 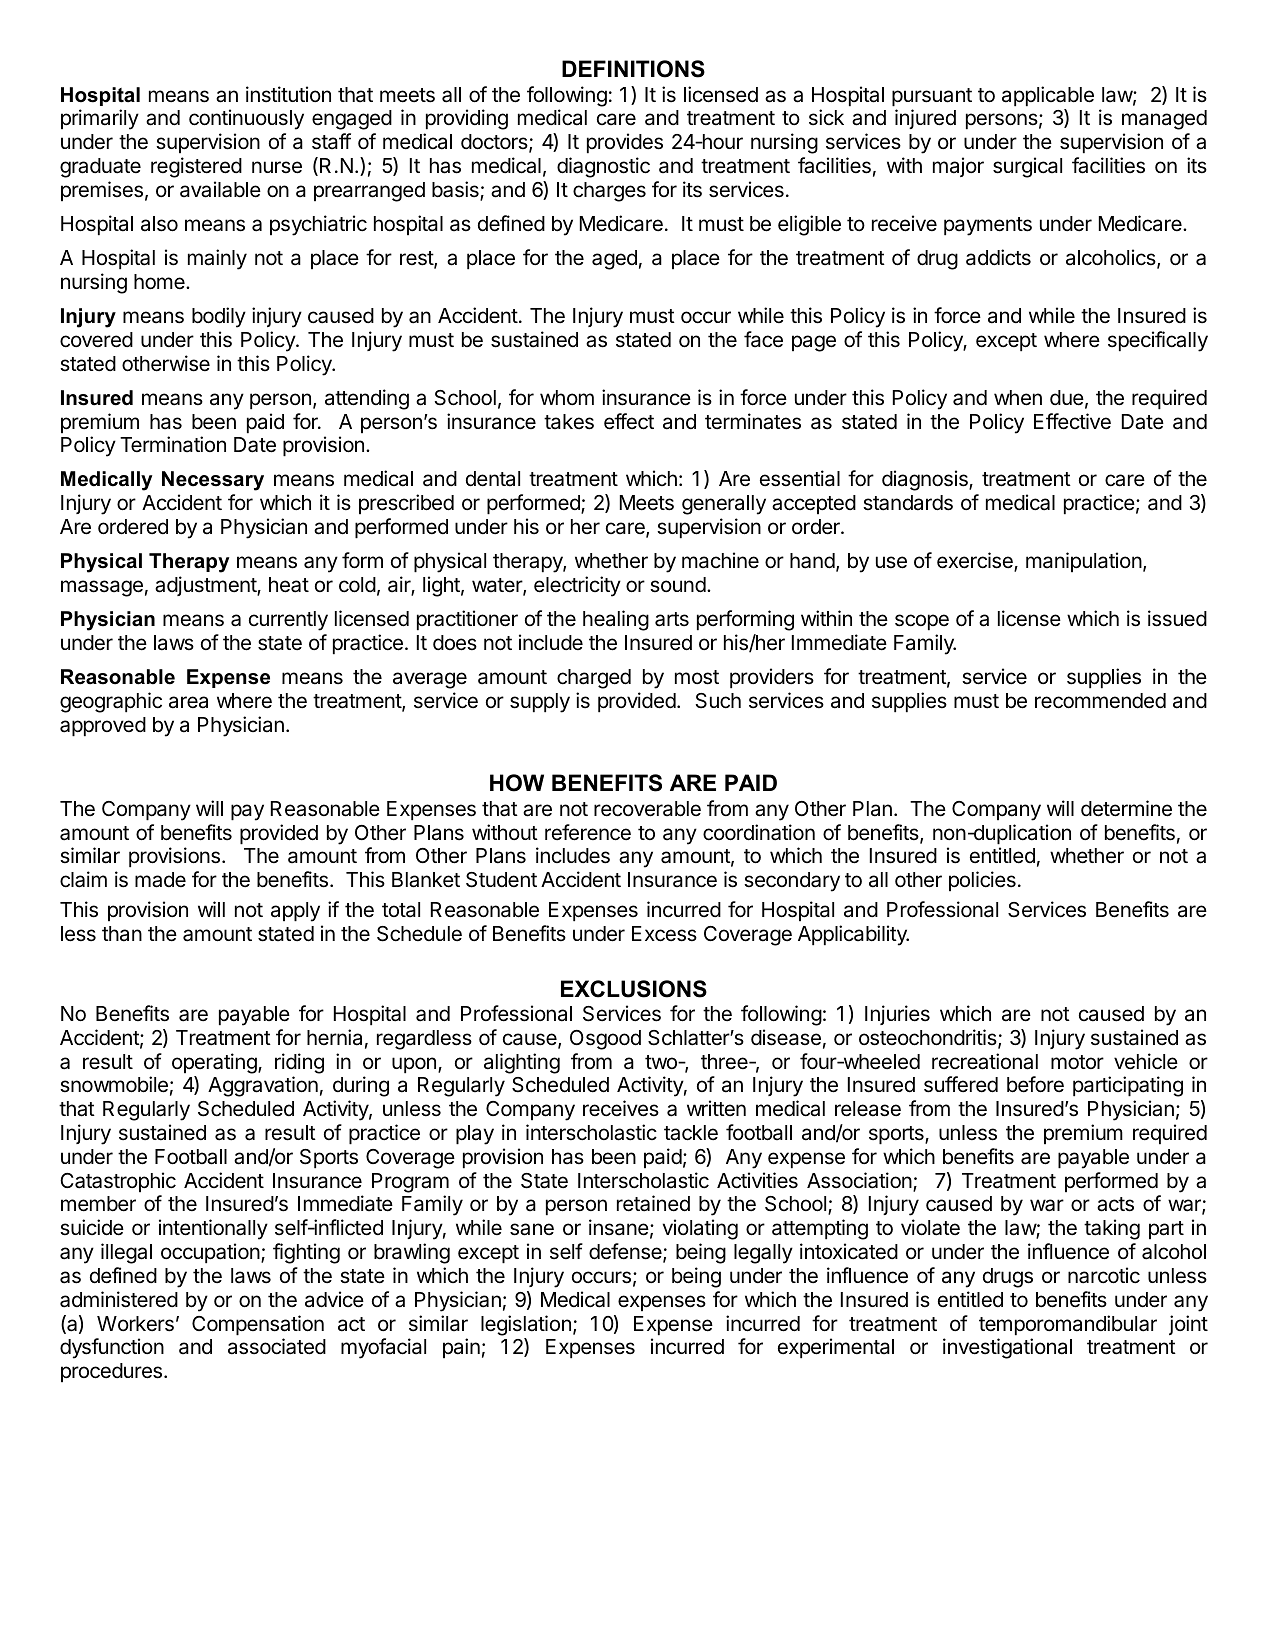 I want to click on Necessary, so click(x=213, y=481).
